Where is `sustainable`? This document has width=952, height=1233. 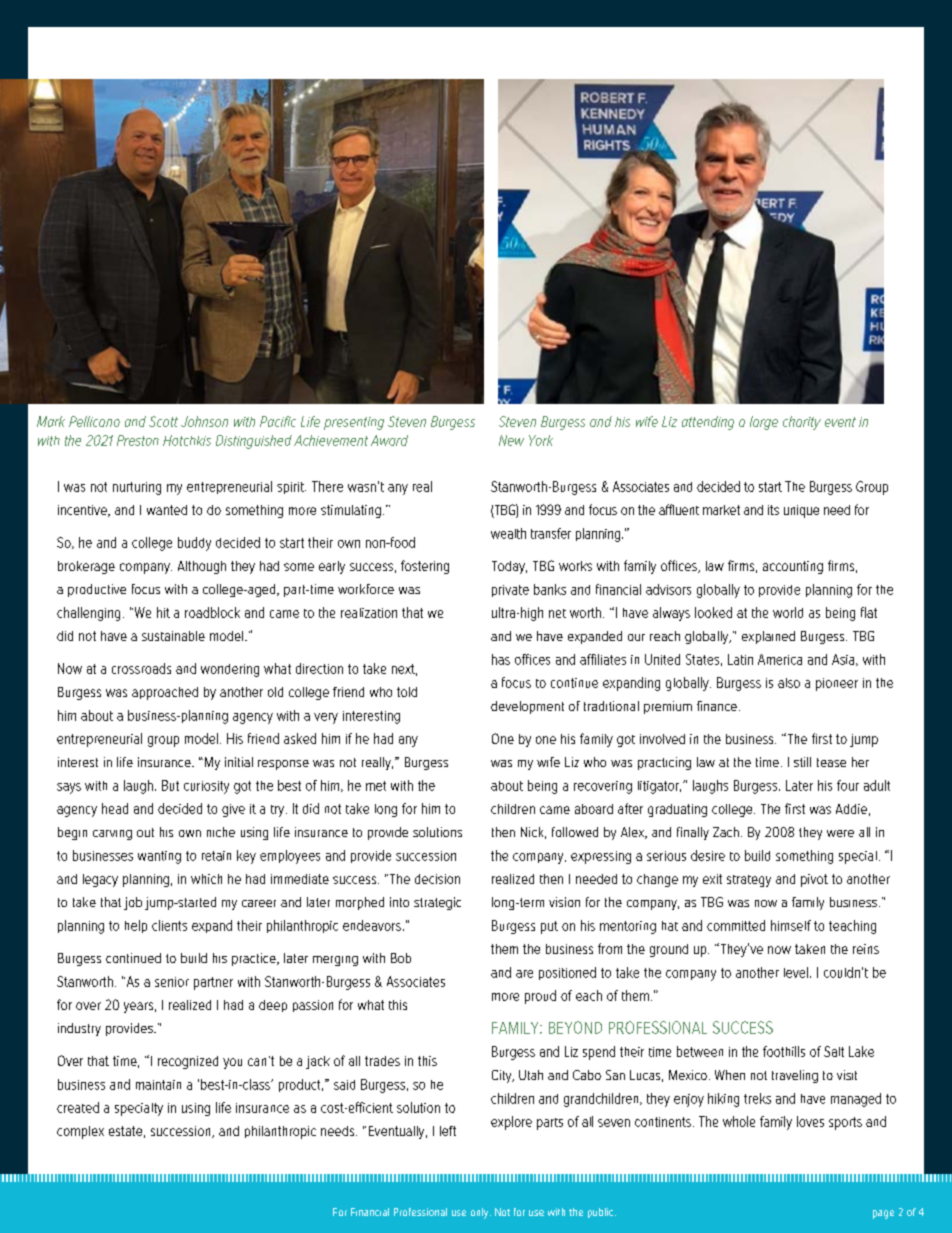
sustainable is located at coordinates (173, 636).
